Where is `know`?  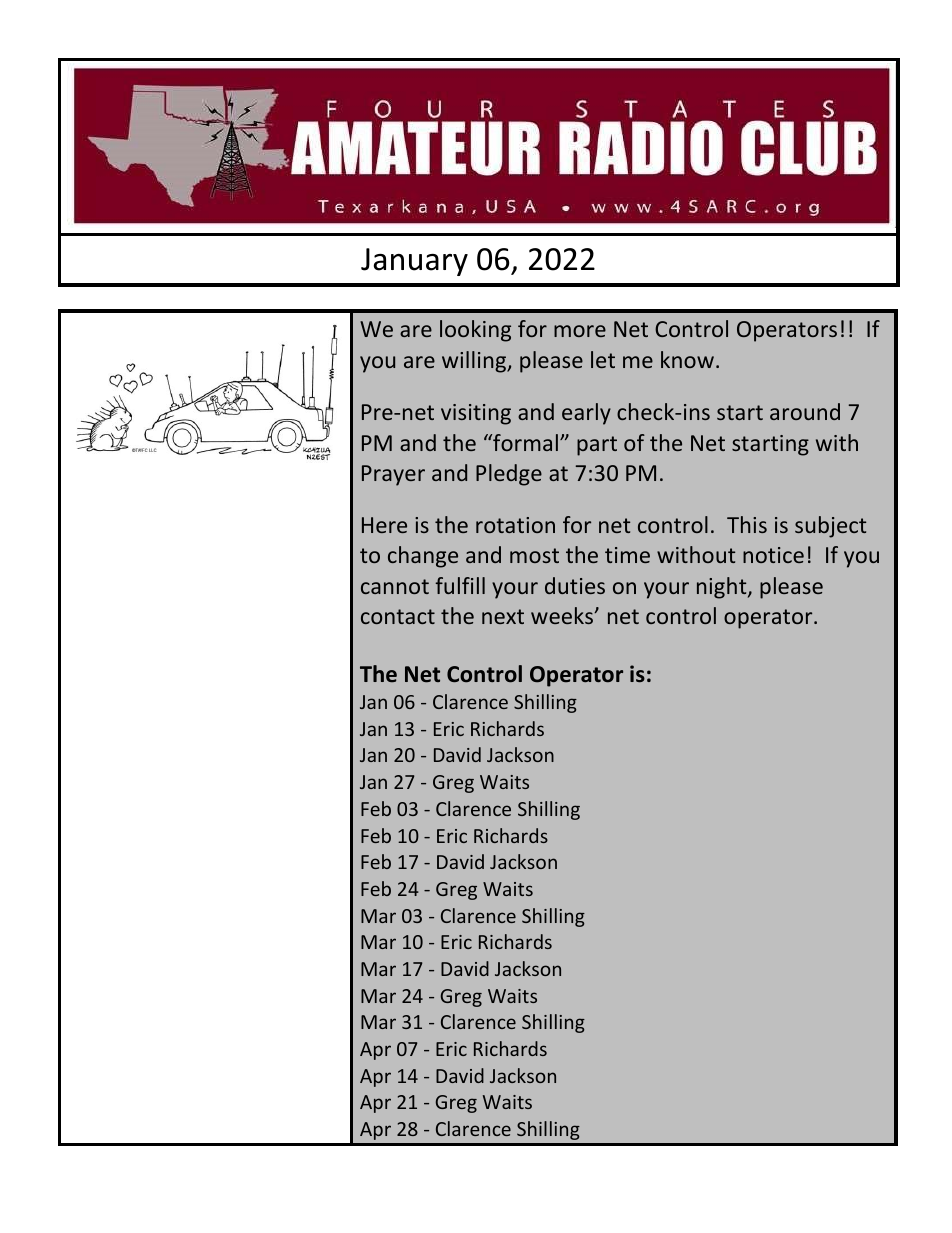
know is located at coordinates (687, 359).
